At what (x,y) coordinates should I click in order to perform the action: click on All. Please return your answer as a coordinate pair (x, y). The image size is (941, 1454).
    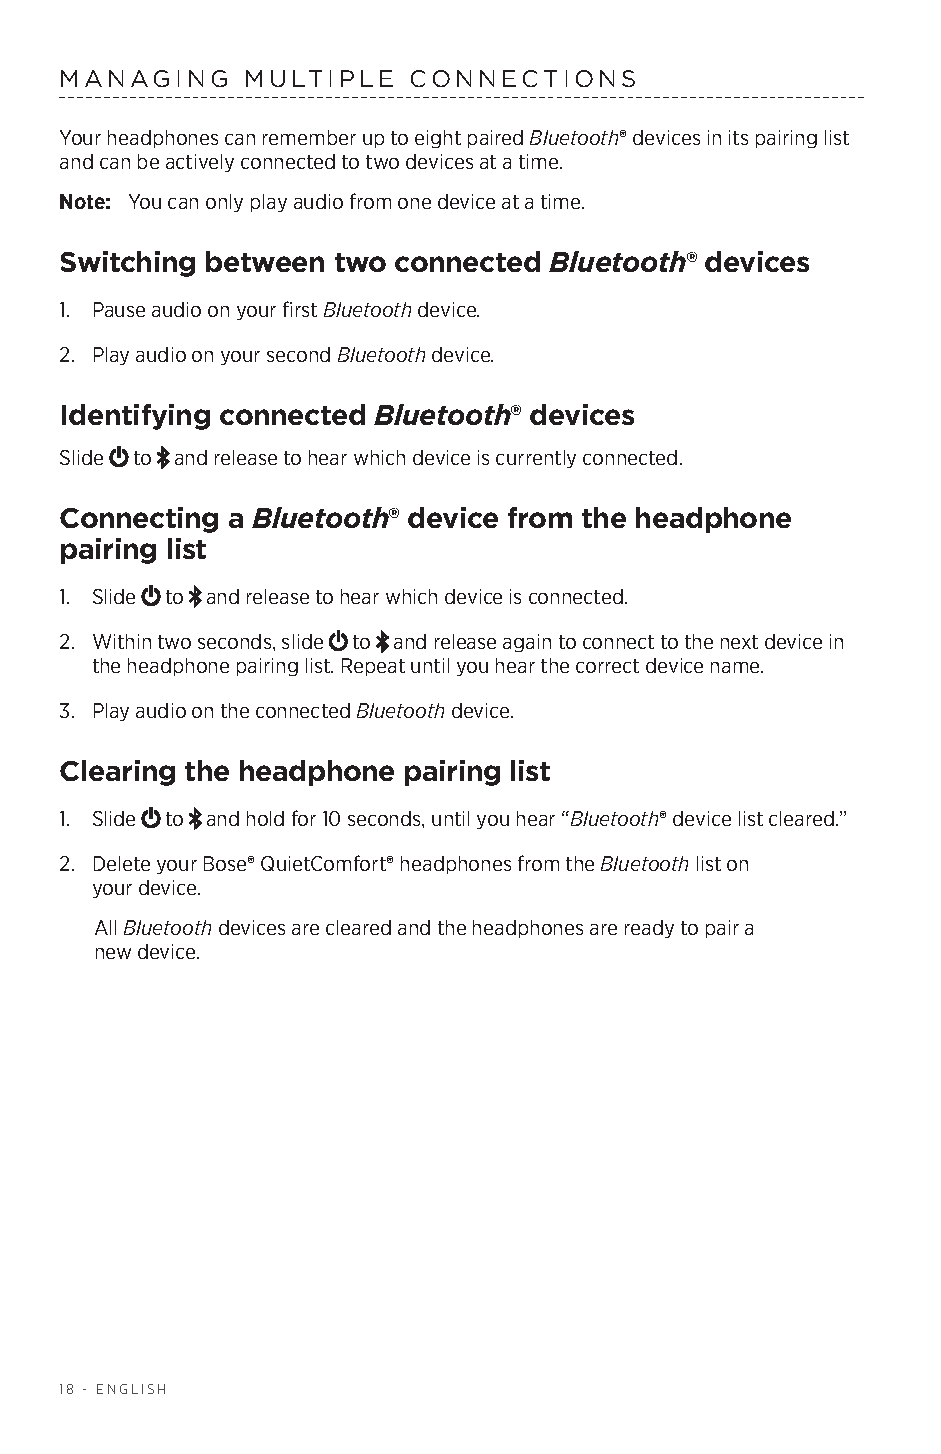
    Looking at the image, I should click on (105, 927).
